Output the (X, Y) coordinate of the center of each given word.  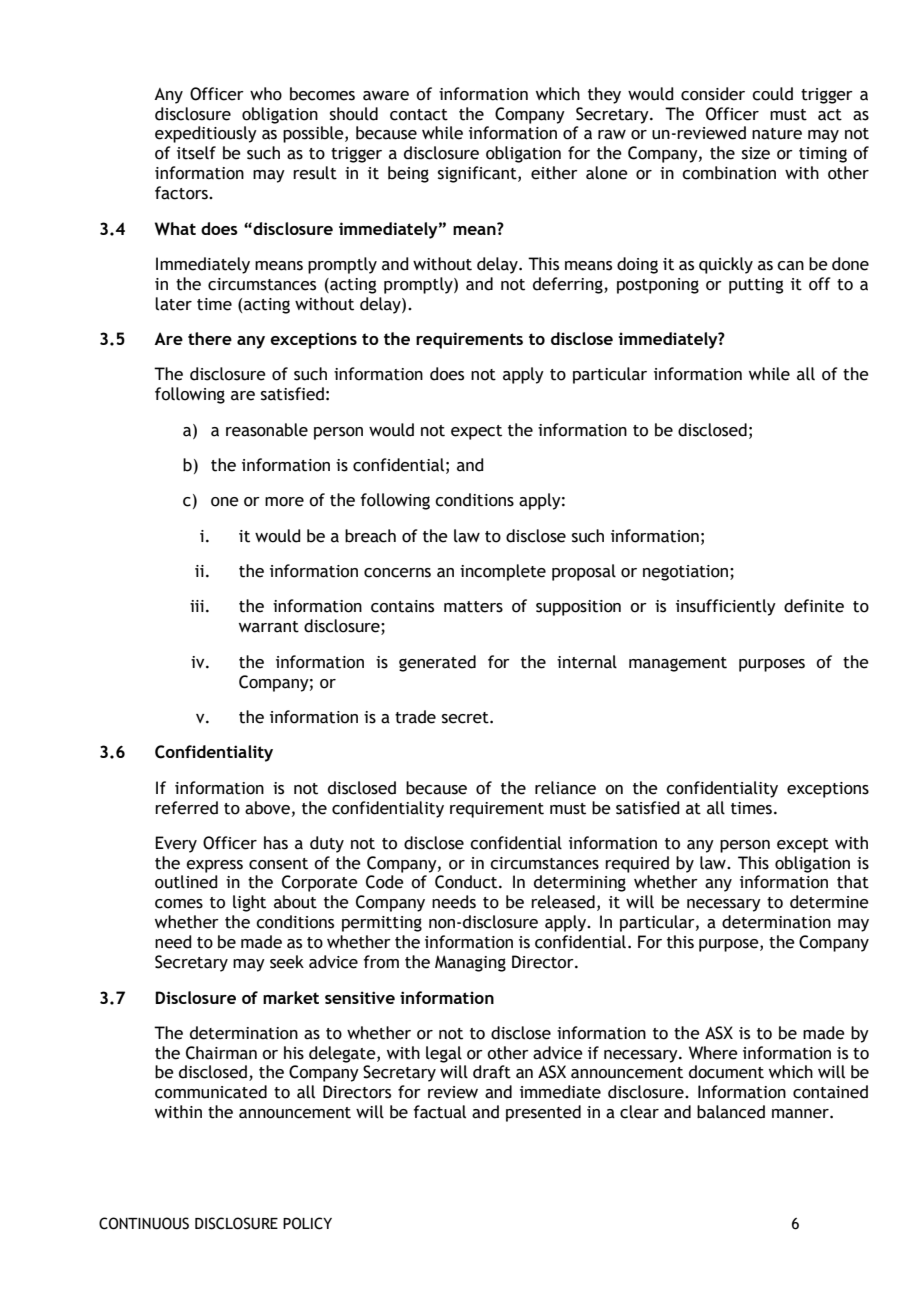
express (214, 866)
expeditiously (206, 134)
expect (476, 432)
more (284, 502)
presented (543, 1113)
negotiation (687, 573)
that (853, 882)
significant (478, 174)
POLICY (307, 1223)
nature (777, 134)
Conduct (467, 882)
